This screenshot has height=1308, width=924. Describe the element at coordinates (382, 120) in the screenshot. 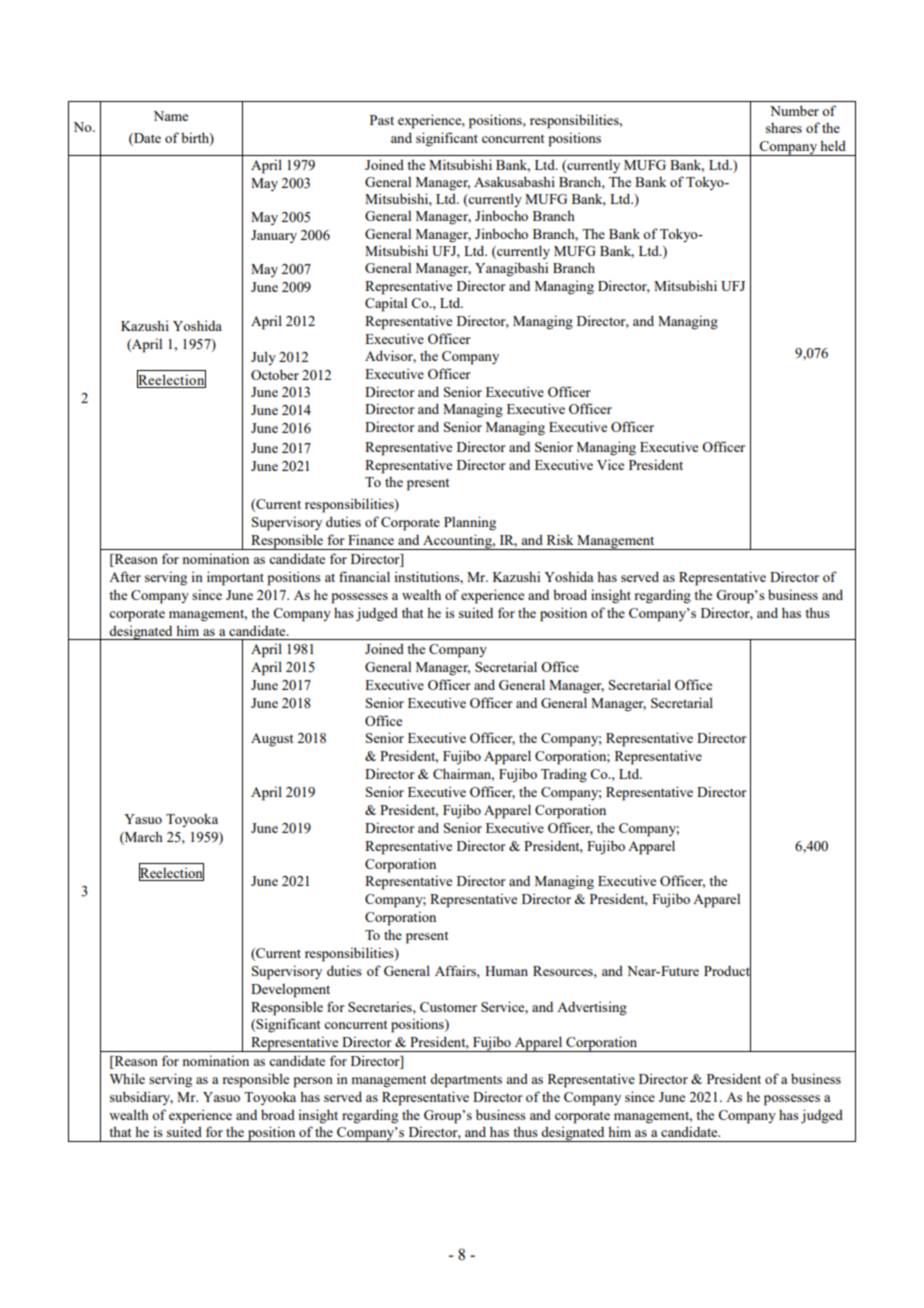

I see `Past` at that location.
